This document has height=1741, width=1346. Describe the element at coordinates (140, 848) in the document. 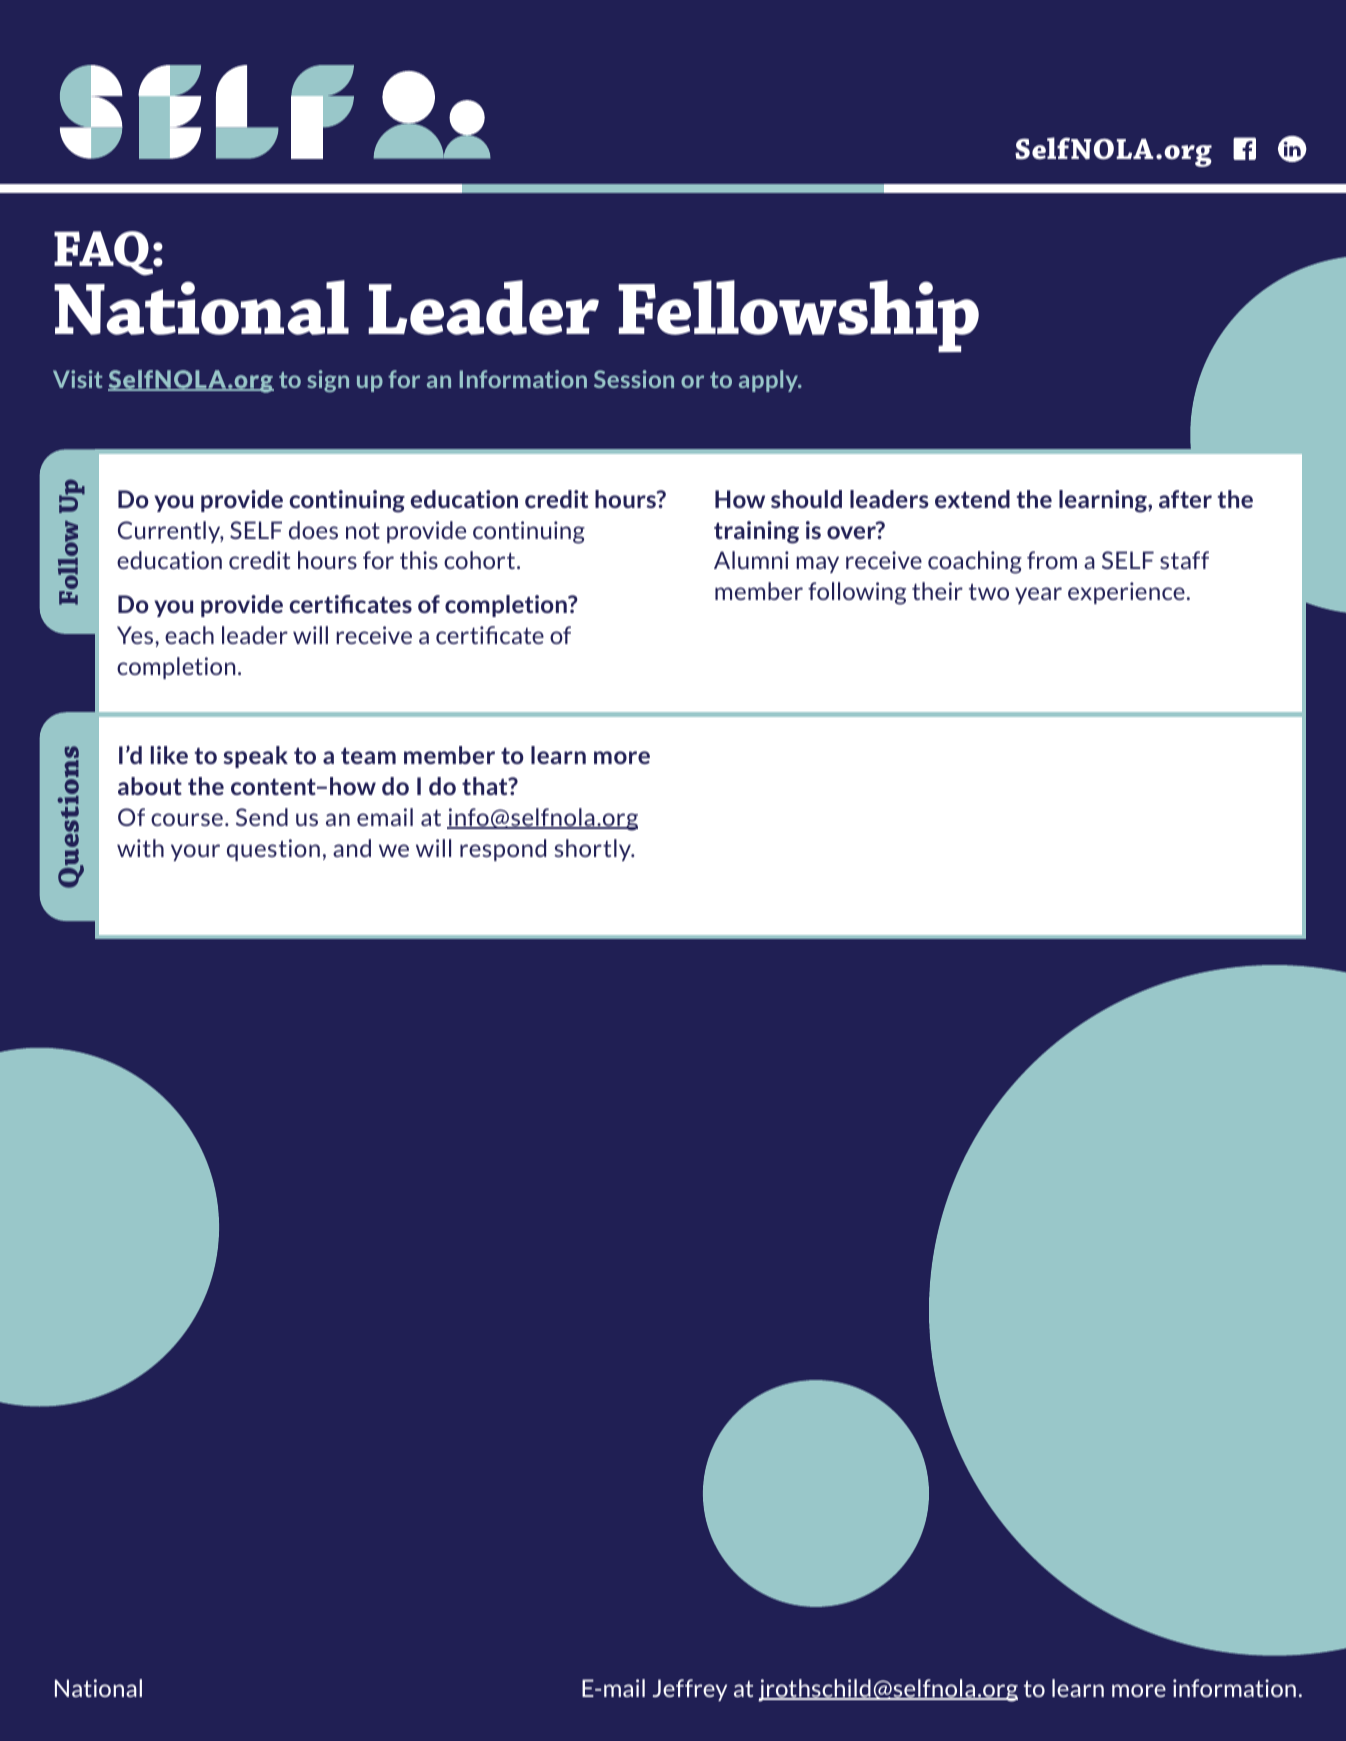

I see `with` at that location.
